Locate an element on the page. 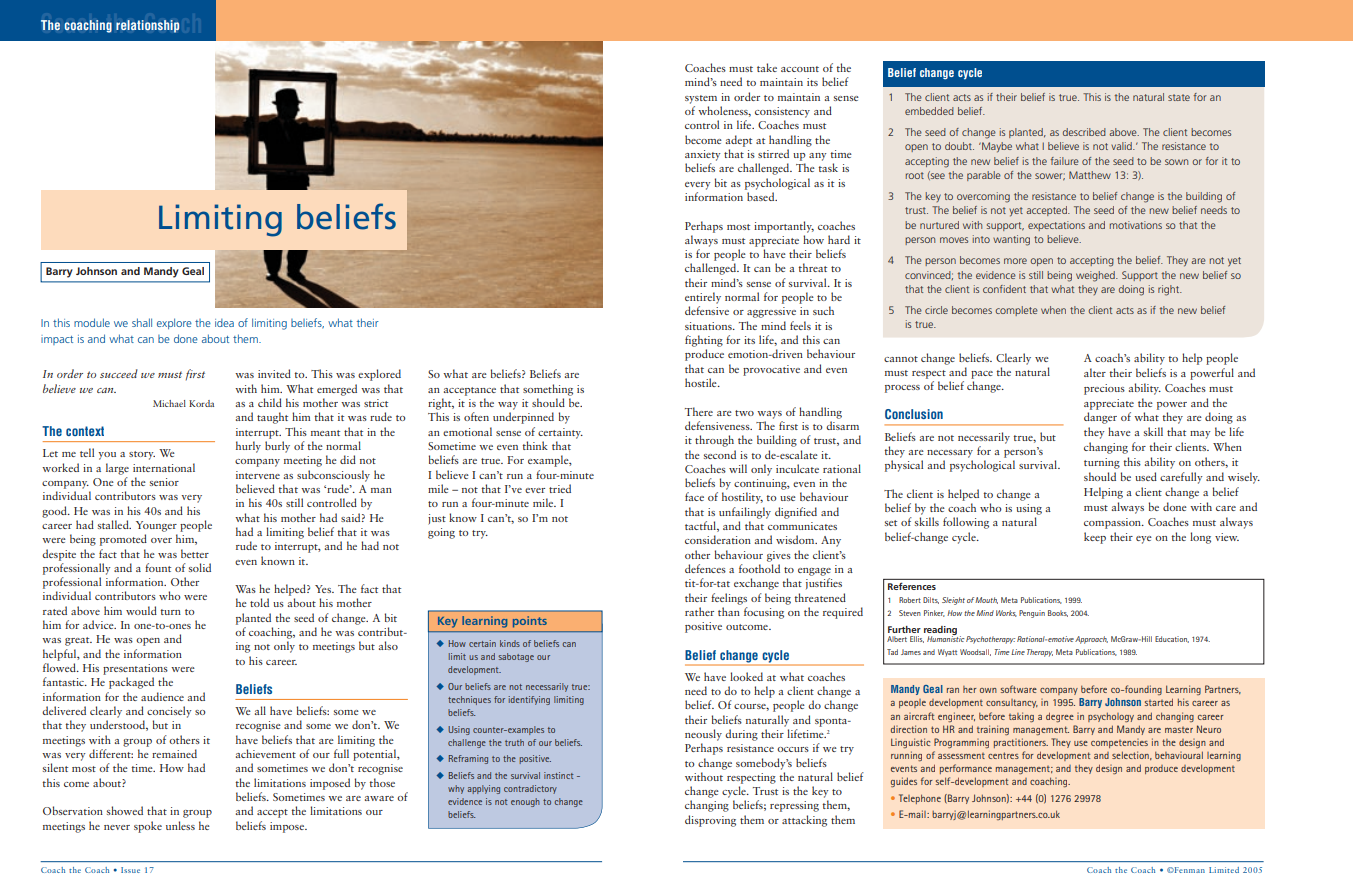 This page has height=896, width=1354. rather is located at coordinates (699, 611).
